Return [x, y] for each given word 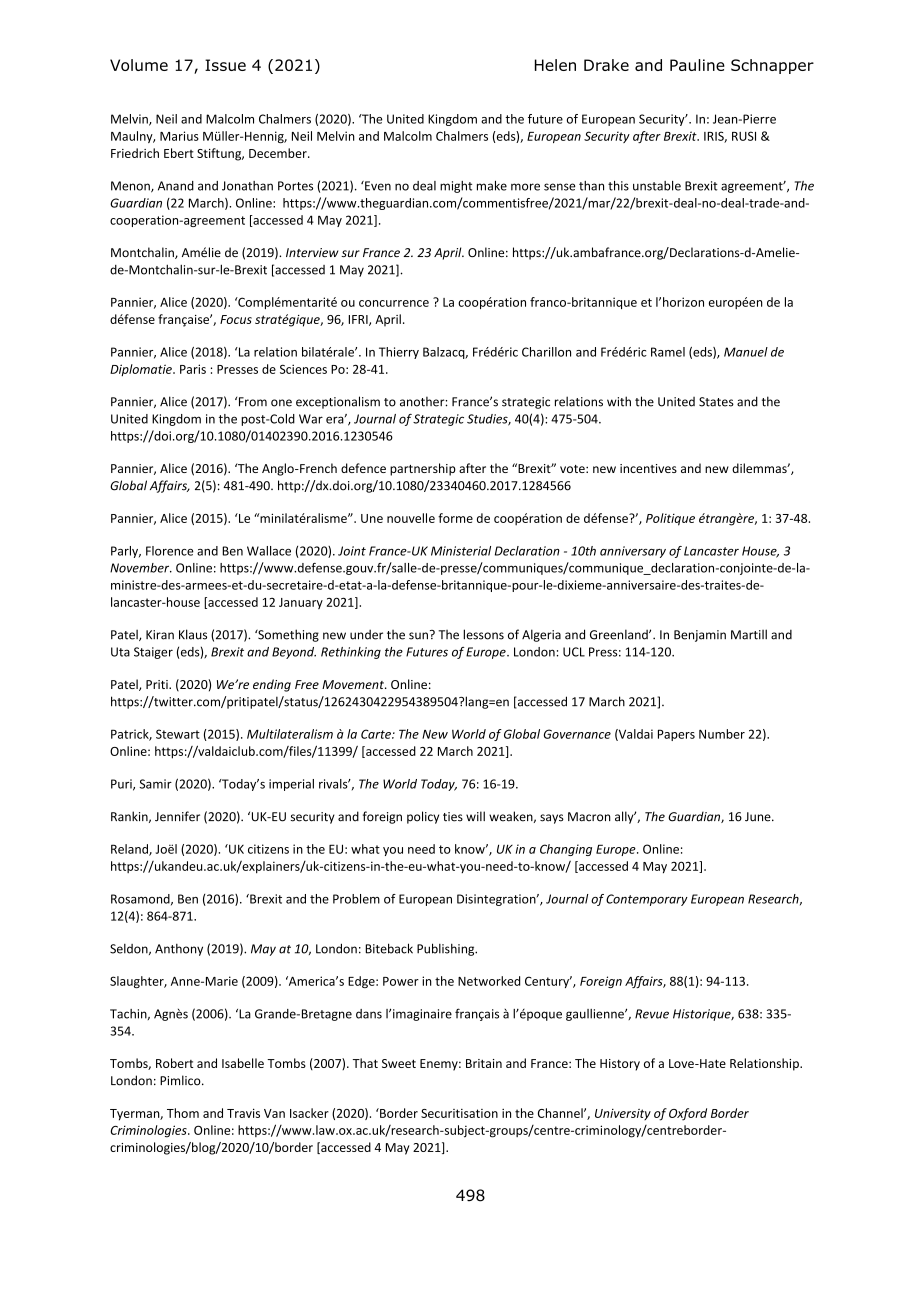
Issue [225, 65]
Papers [676, 735]
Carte [377, 734]
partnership [423, 469]
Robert [174, 1063]
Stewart [178, 734]
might [456, 187]
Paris [193, 369]
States [716, 402]
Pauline [697, 65]
